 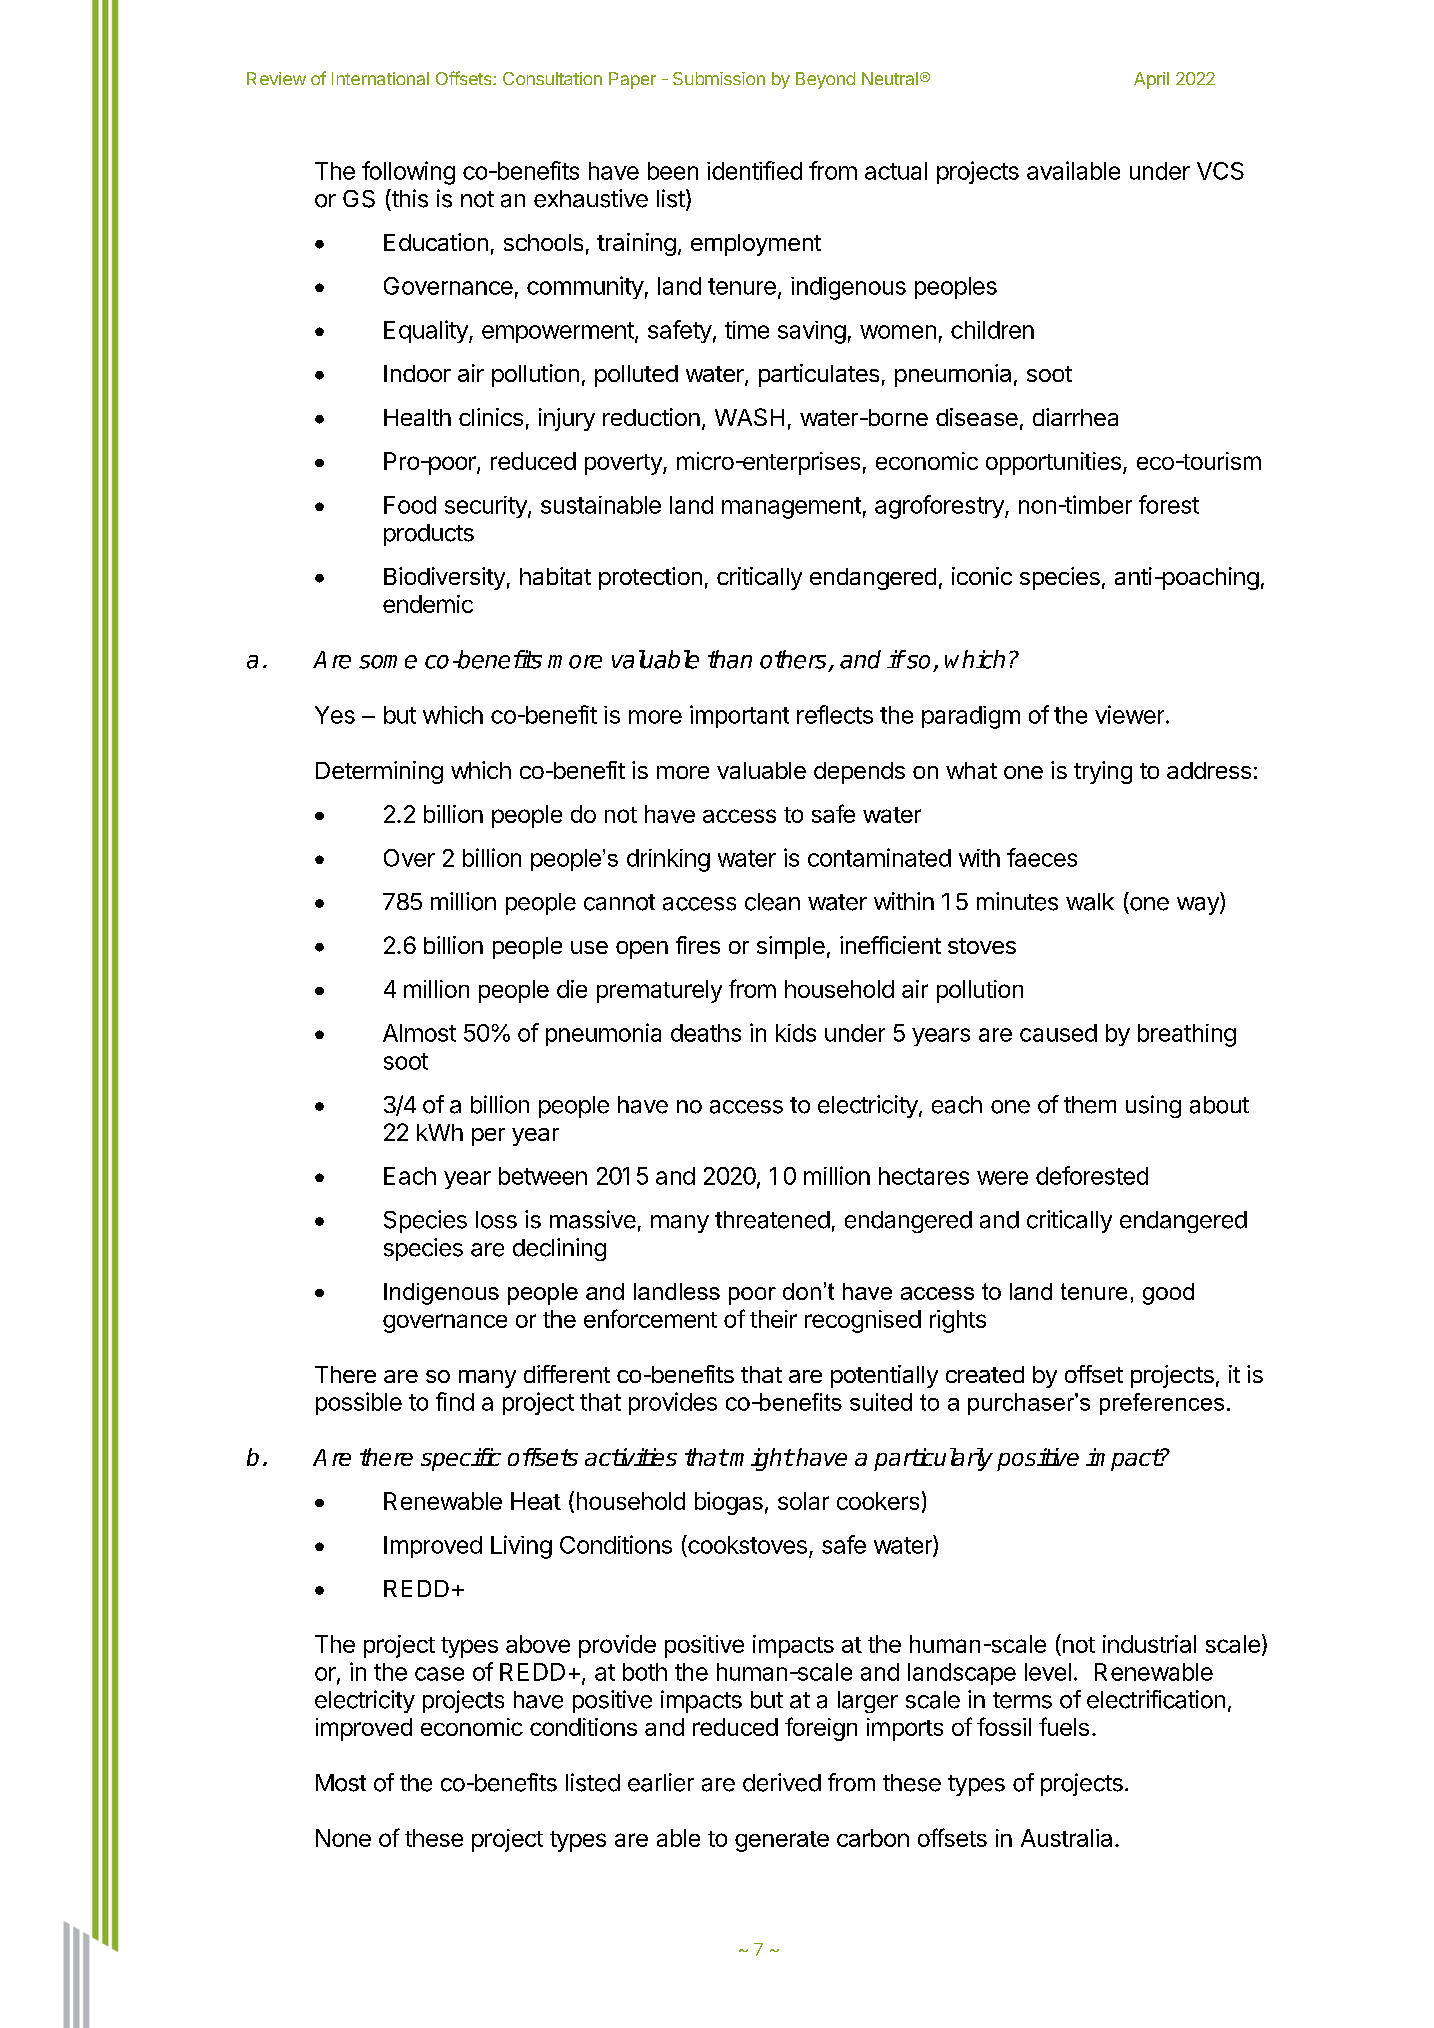 I want to click on their, so click(x=773, y=1319).
